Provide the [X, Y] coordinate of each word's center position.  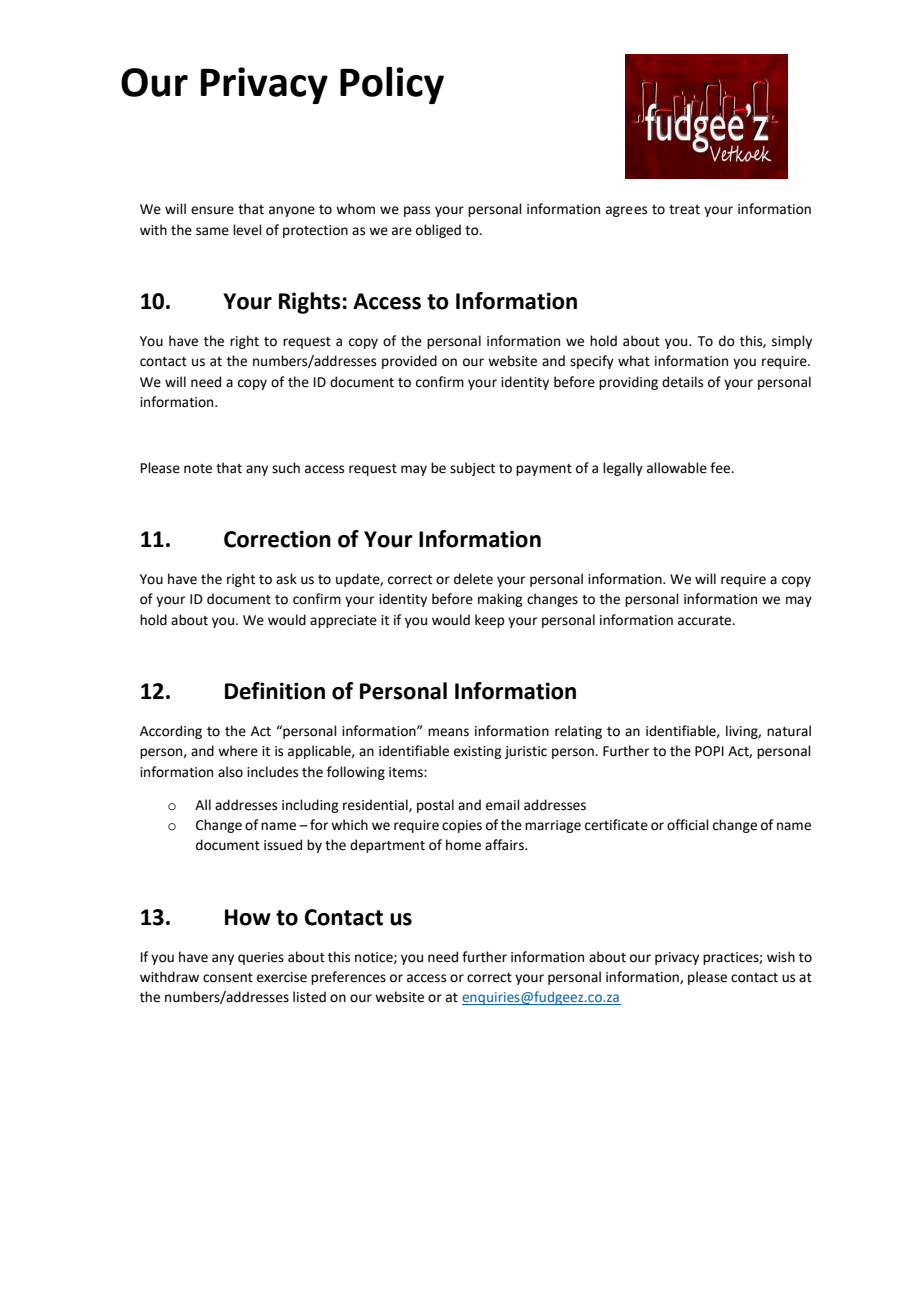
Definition [275, 691]
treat [684, 210]
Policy [392, 85]
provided [409, 362]
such [286, 468]
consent [228, 978]
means [448, 732]
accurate [706, 621]
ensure [212, 210]
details [682, 382]
